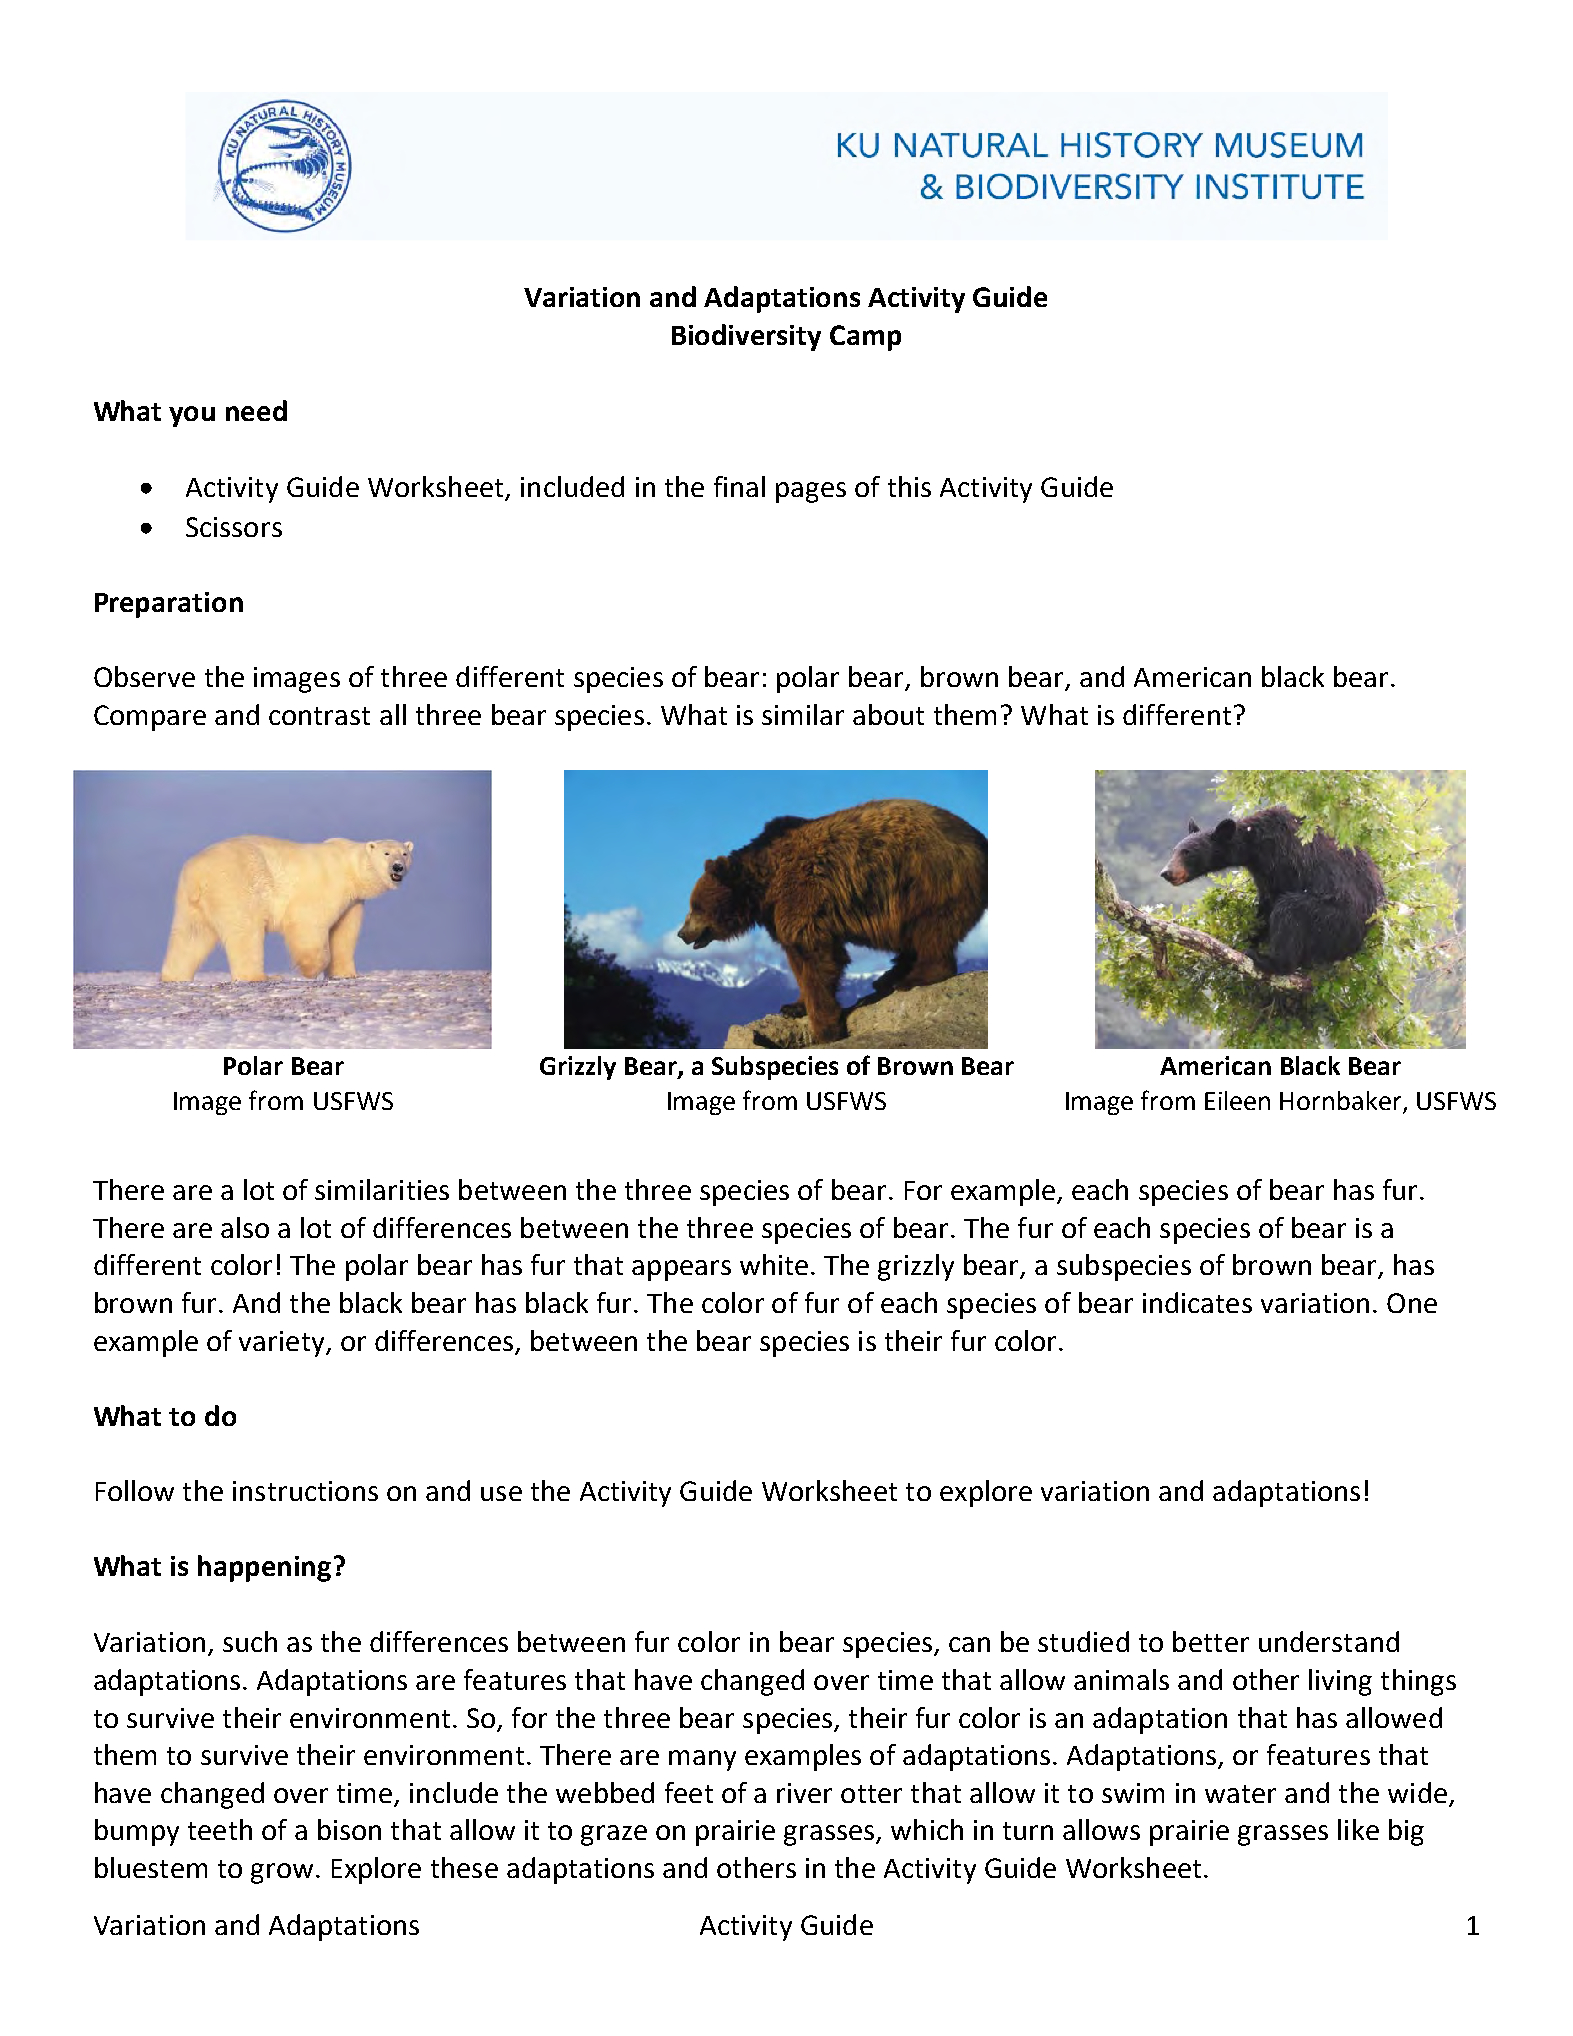 The width and height of the document is (1573, 2036). I want to click on river, so click(804, 1793).
